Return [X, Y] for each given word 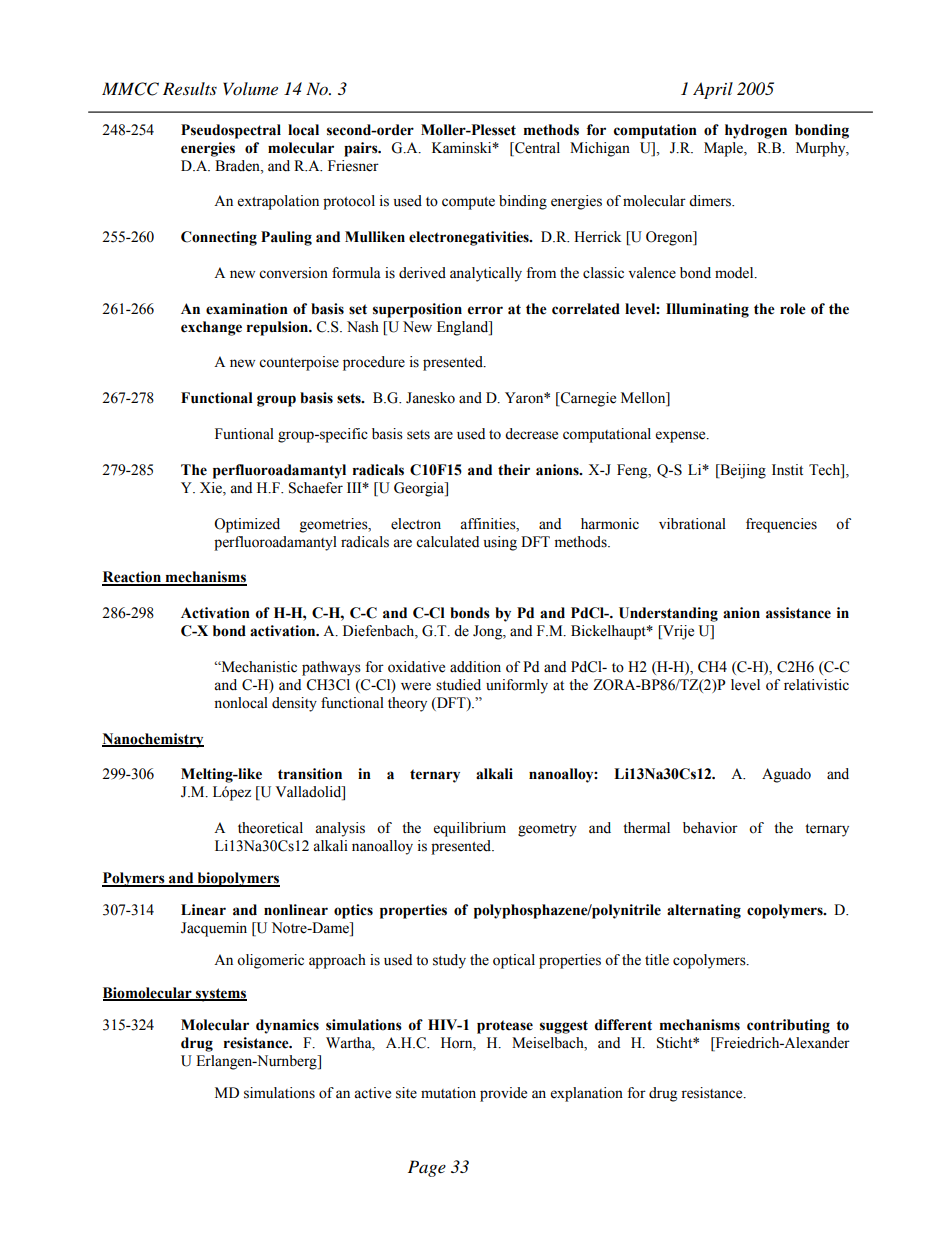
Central [536, 148]
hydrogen [756, 131]
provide [503, 1094]
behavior [710, 828]
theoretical [270, 828]
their [514, 470]
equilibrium [470, 829]
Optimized [247, 525]
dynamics [287, 1026]
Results [190, 88]
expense [682, 437]
